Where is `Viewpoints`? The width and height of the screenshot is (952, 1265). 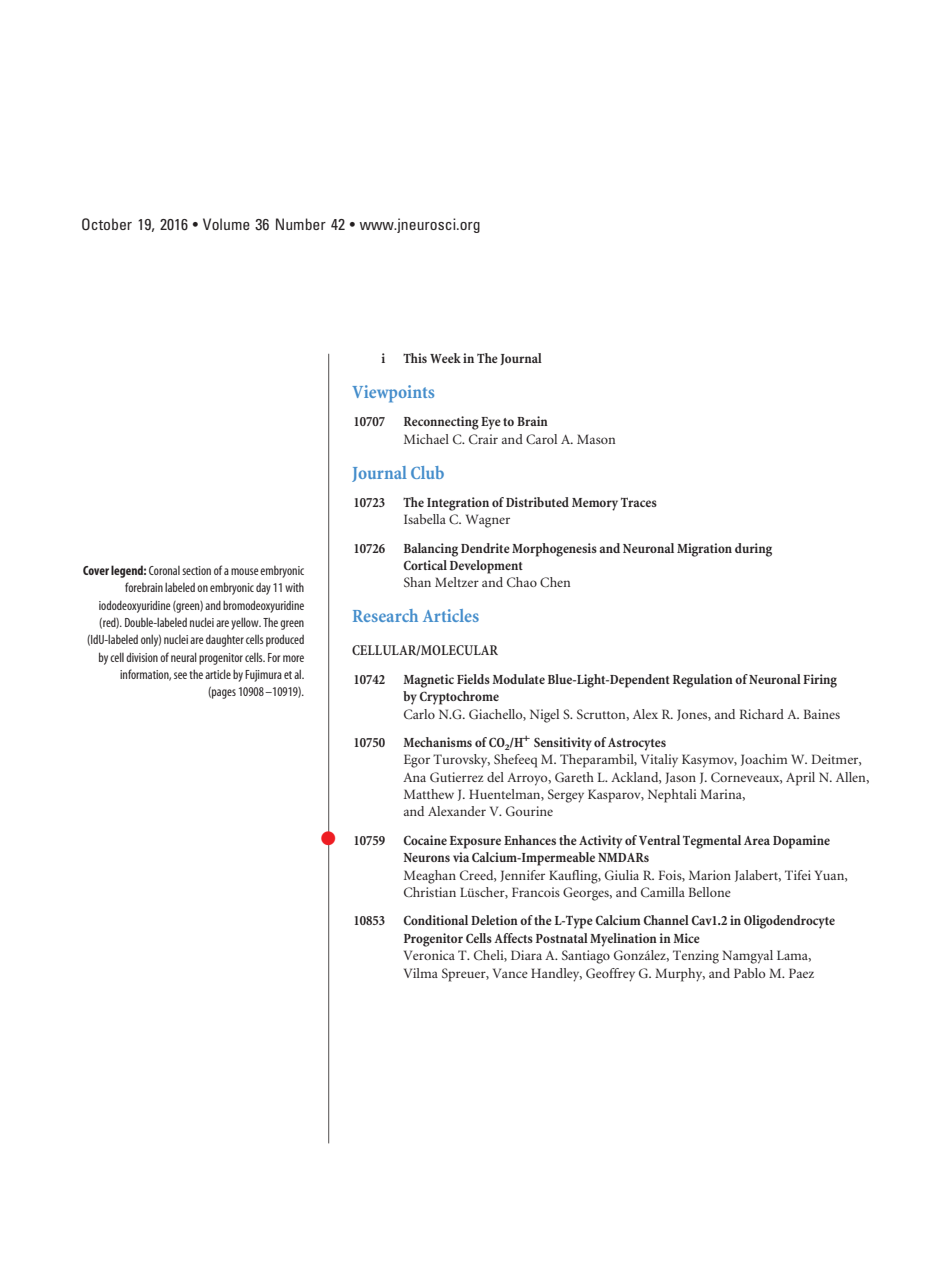 Viewpoints is located at coordinates (393, 394).
